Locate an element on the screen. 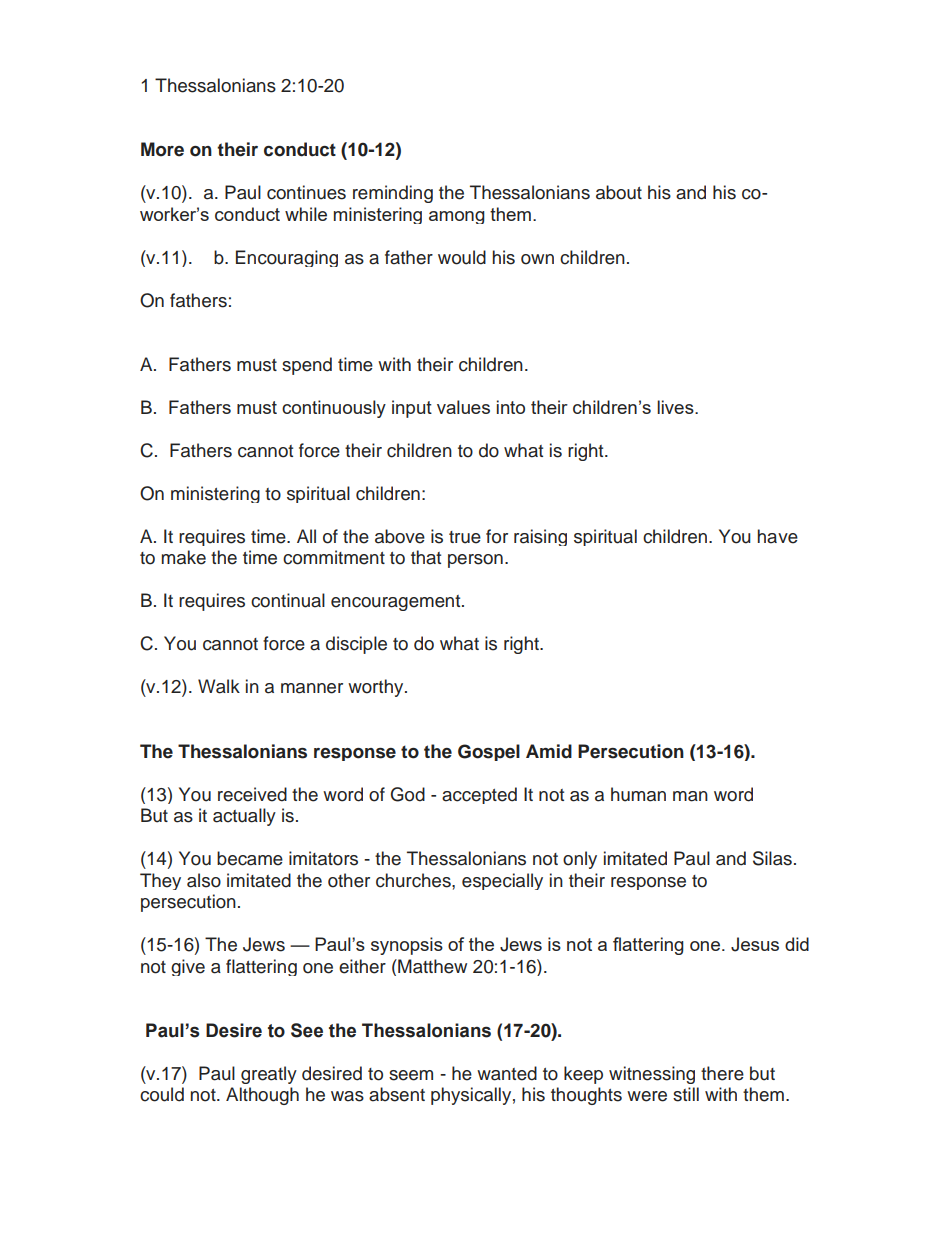 The image size is (952, 1233). continues is located at coordinates (306, 192).
